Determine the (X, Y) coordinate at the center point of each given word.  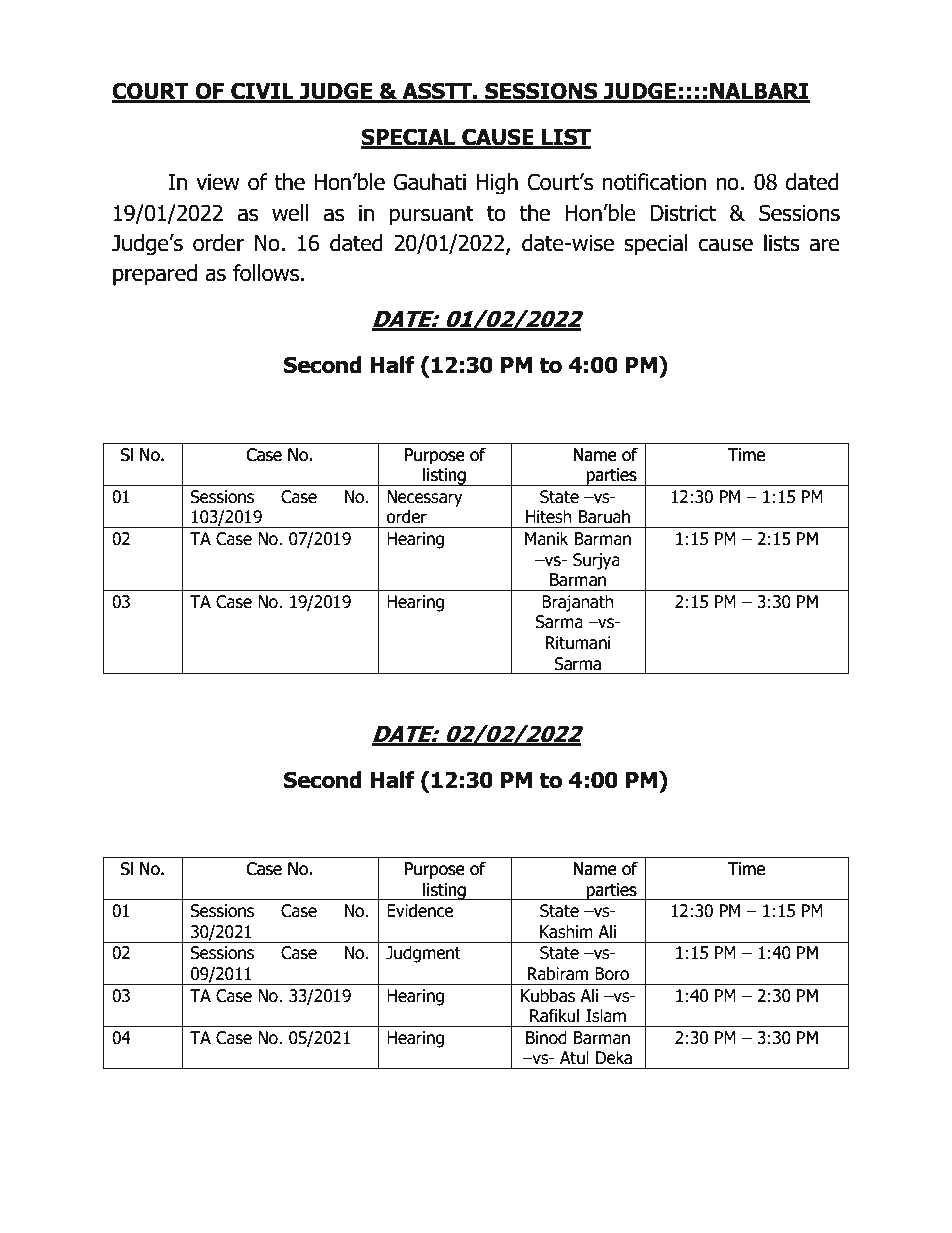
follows (267, 273)
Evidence (420, 911)
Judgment (423, 954)
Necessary (425, 498)
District (683, 213)
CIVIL (262, 92)
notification (654, 182)
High (497, 184)
